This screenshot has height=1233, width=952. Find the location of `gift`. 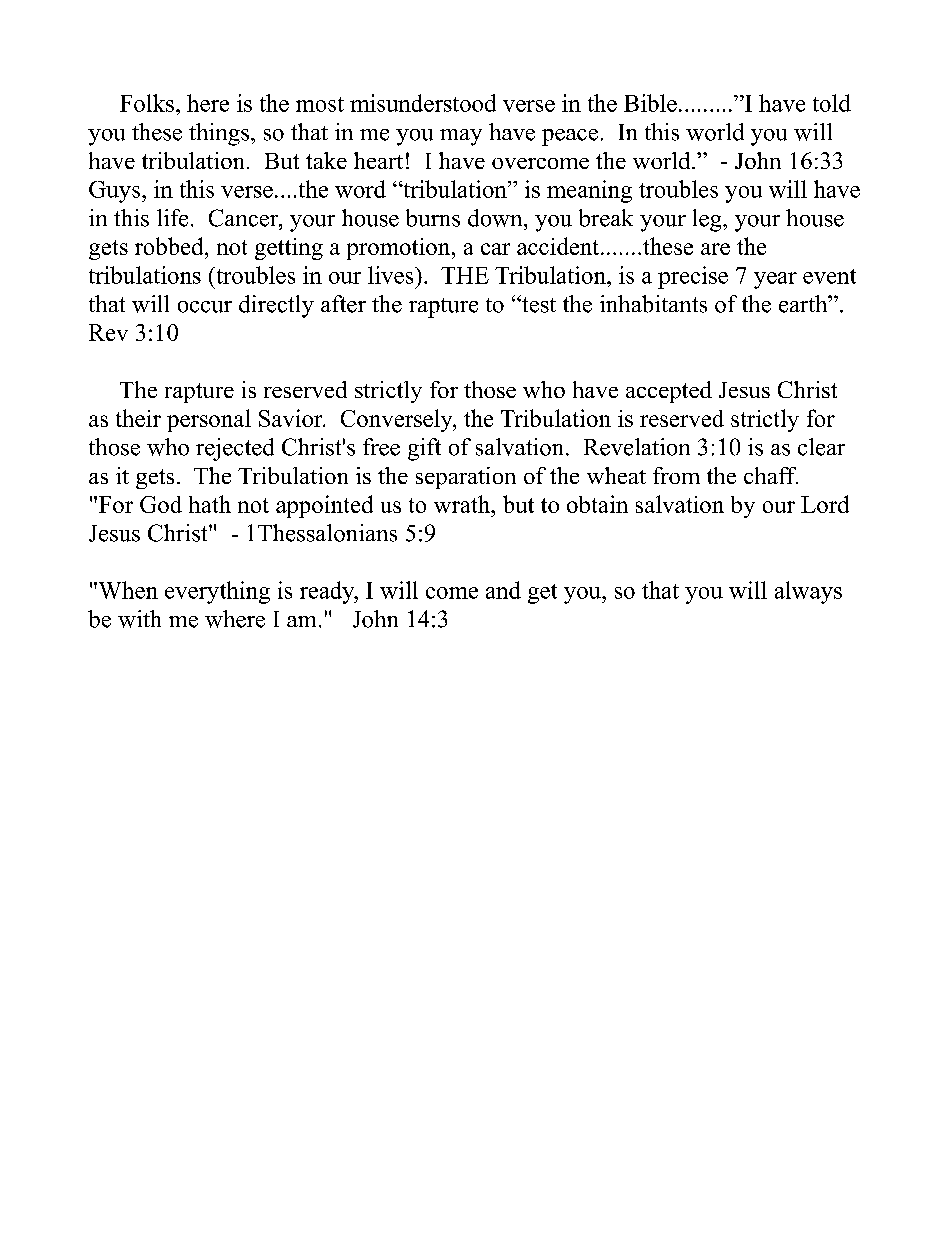

gift is located at coordinates (424, 449).
